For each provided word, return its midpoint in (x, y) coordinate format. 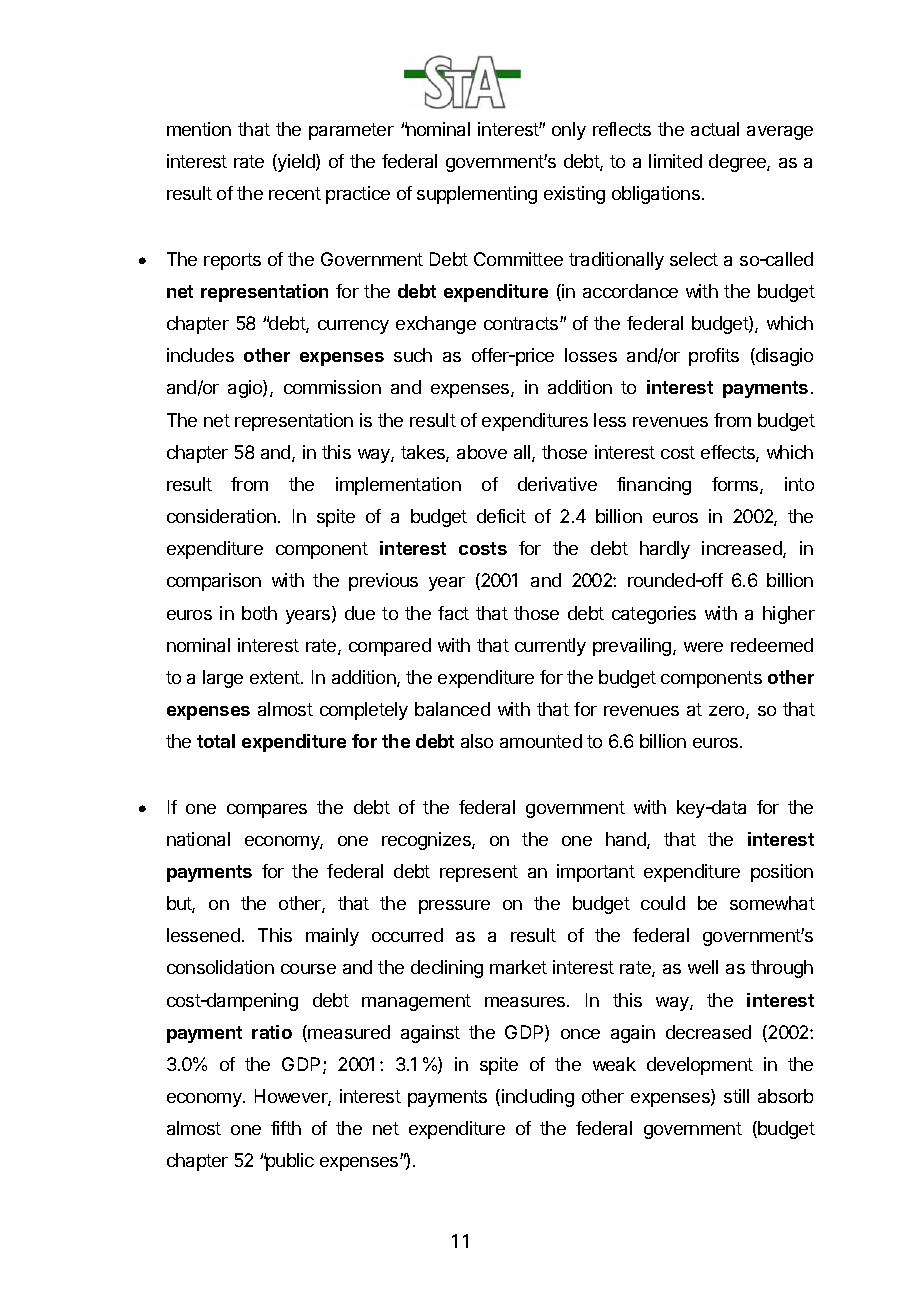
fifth (286, 1128)
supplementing (477, 195)
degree (738, 163)
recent (295, 193)
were (703, 647)
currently (550, 647)
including (538, 1098)
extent (276, 677)
